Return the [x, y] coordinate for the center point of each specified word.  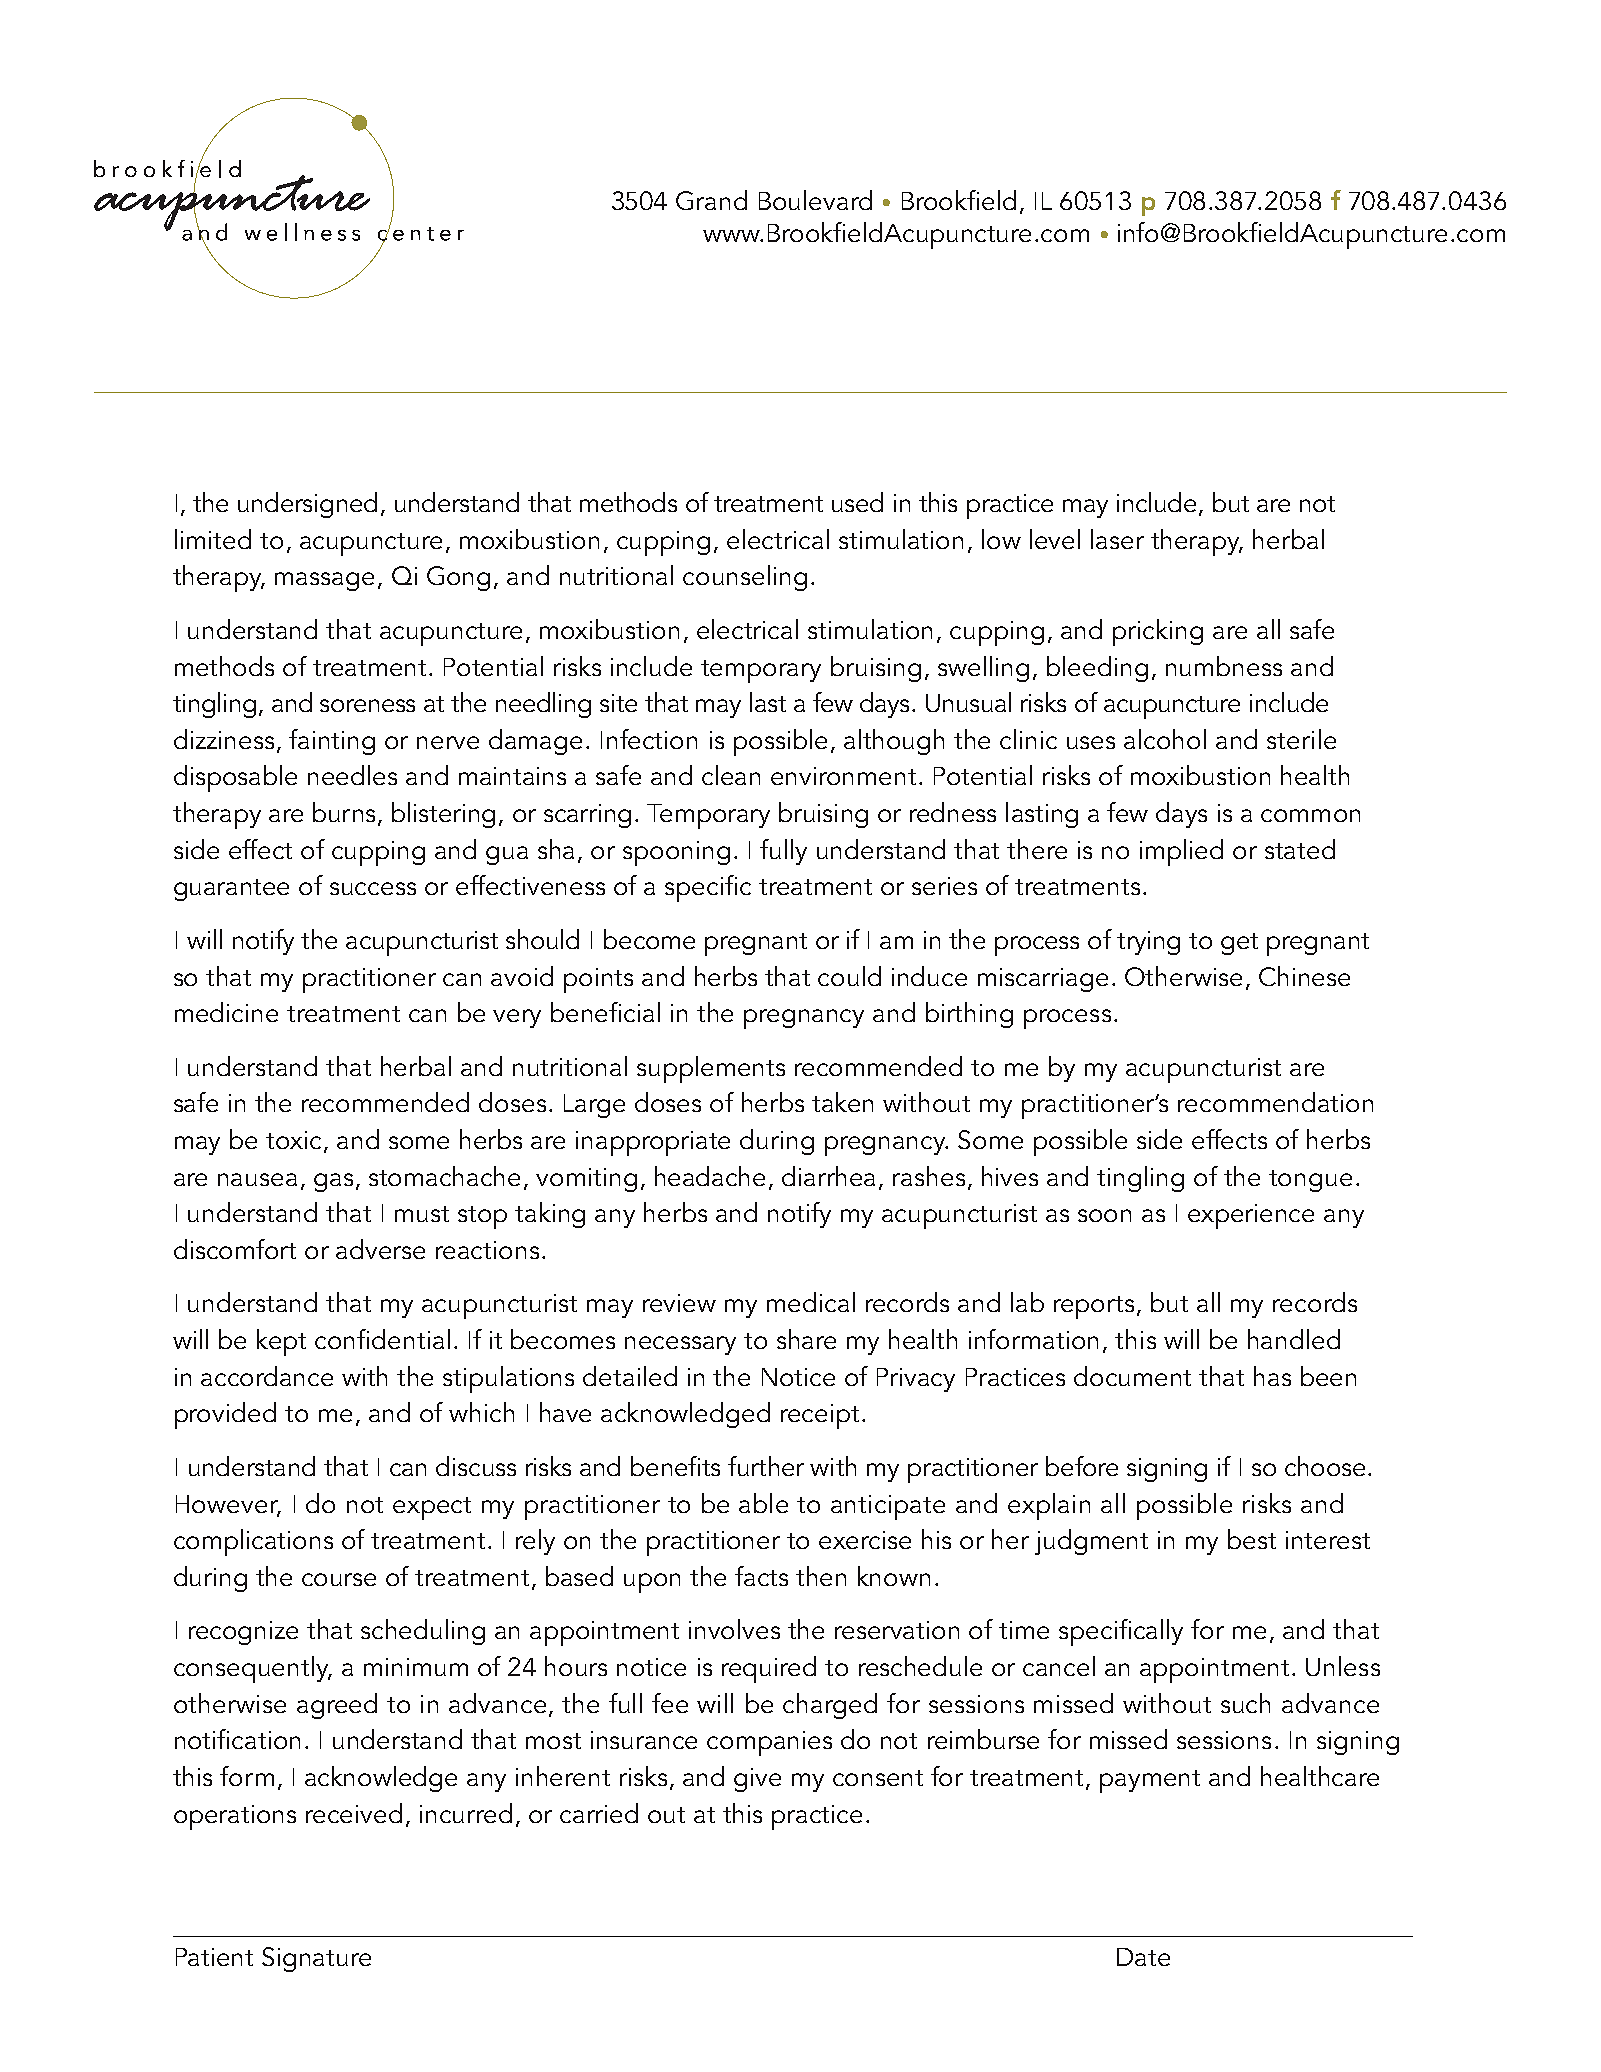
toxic [295, 1141]
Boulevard [815, 200]
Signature [316, 1959]
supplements [711, 1069]
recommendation [1275, 1102]
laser [1117, 539]
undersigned [307, 505]
